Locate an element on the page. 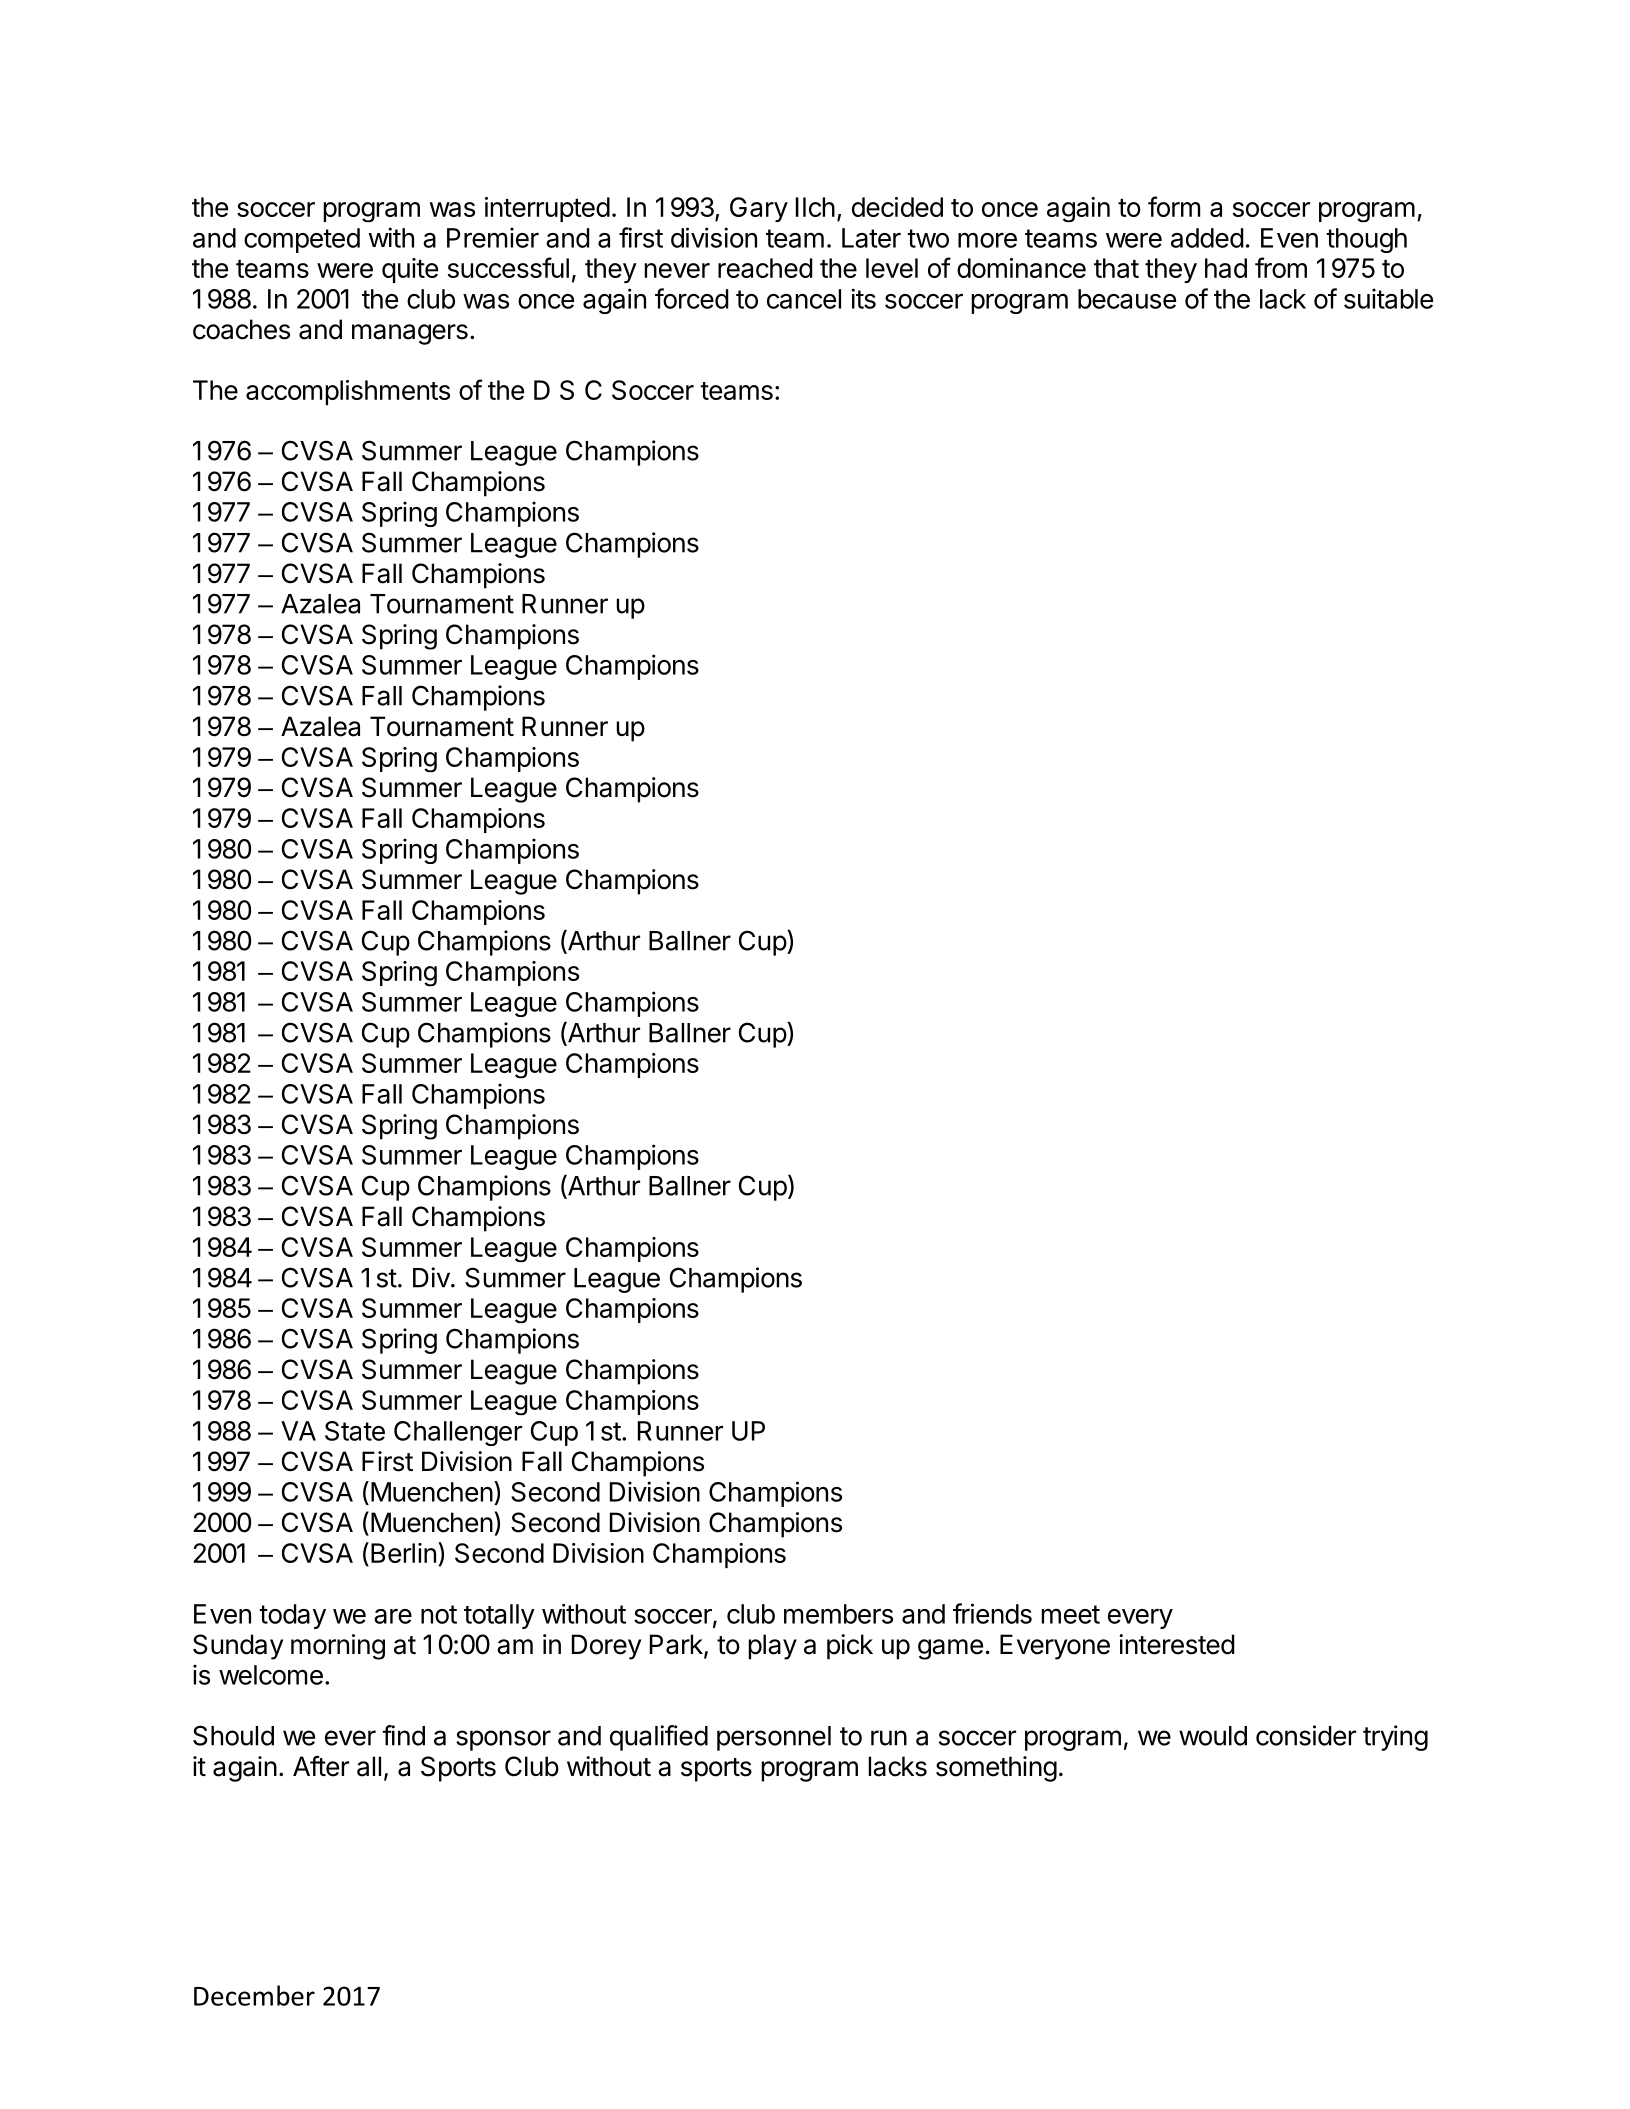 The image size is (1630, 2109). from is located at coordinates (1281, 267).
